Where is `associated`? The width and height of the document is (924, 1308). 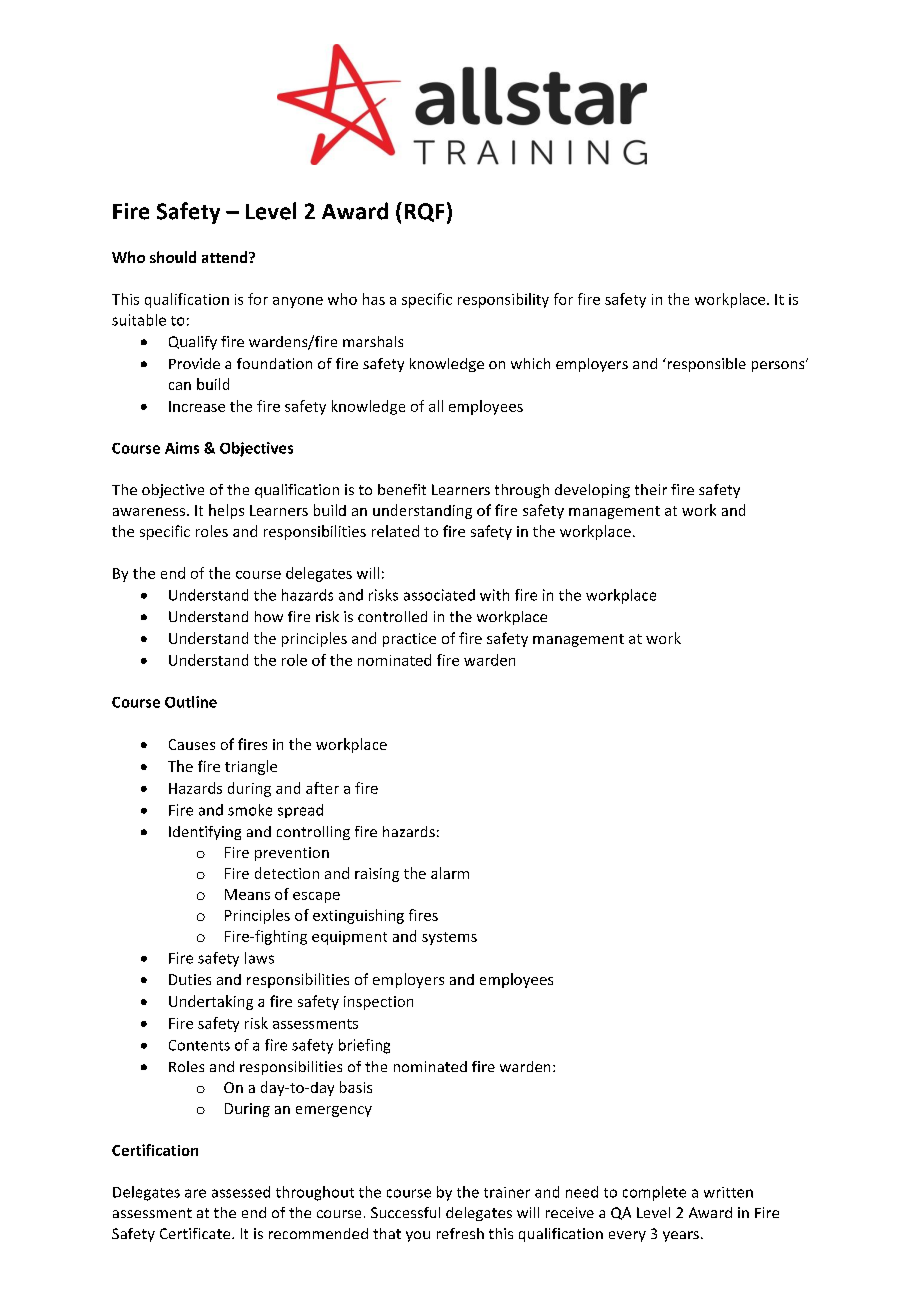
associated is located at coordinates (439, 595).
